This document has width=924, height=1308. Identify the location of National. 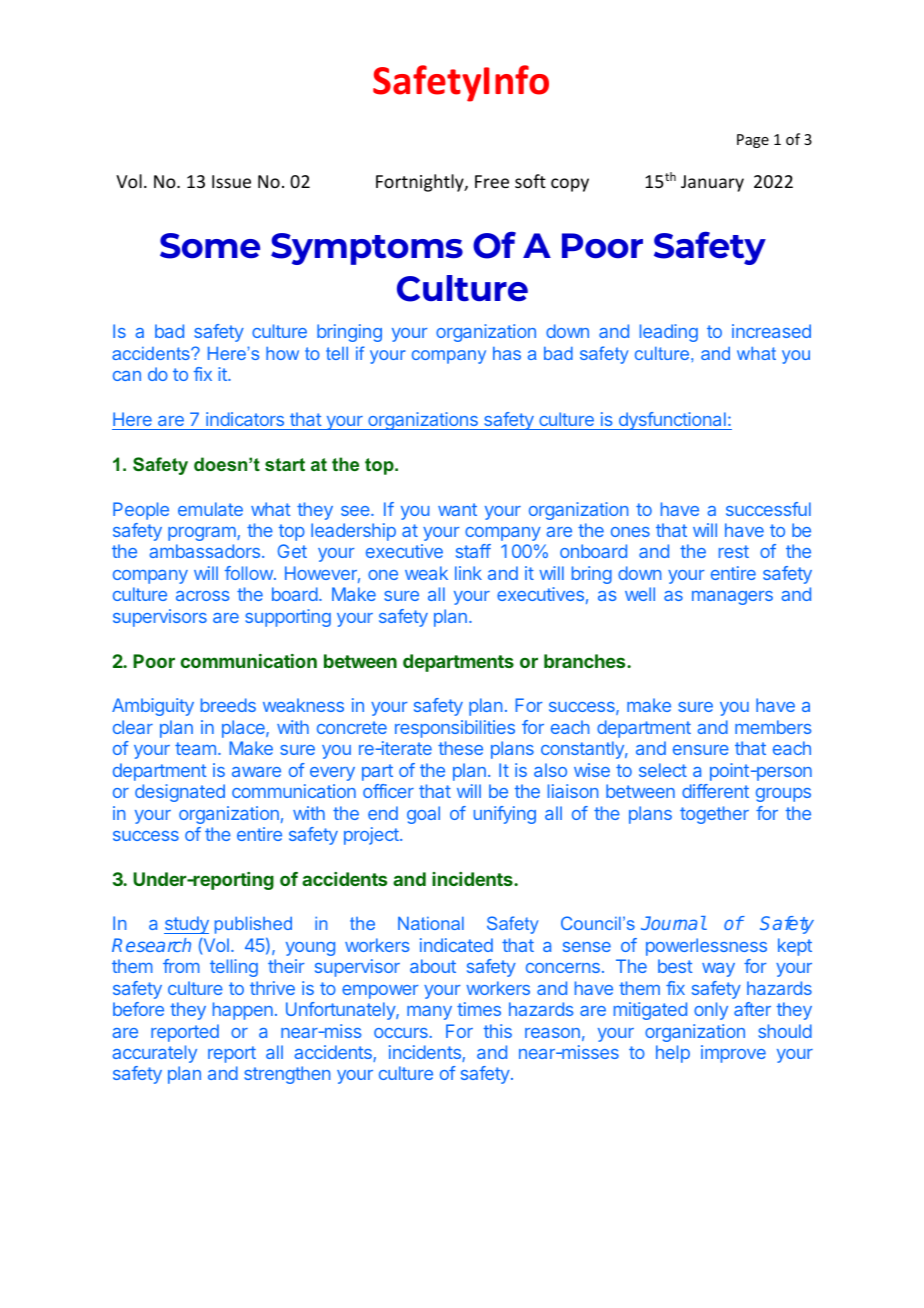
(431, 923).
